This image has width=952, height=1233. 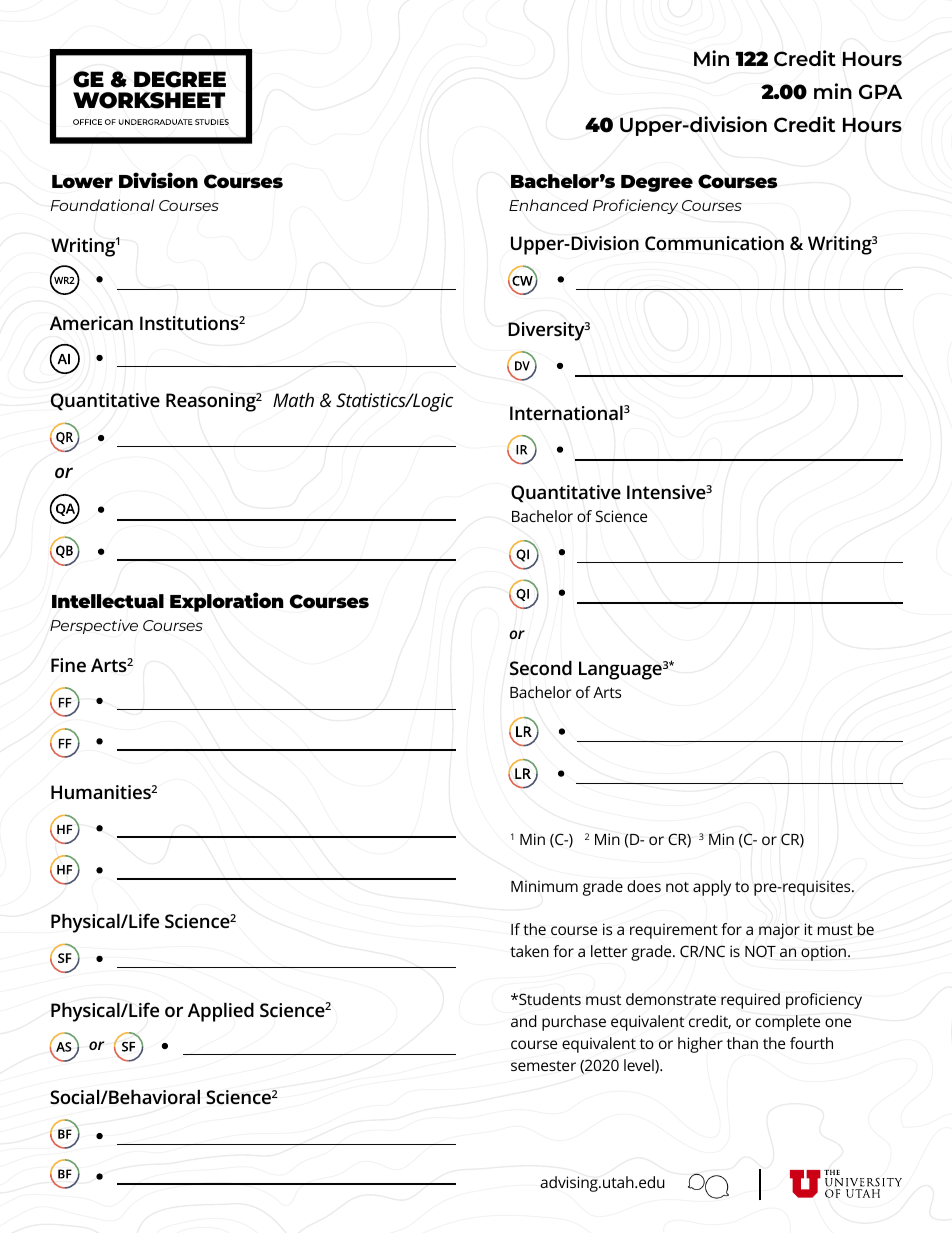 I want to click on Second, so click(x=541, y=668).
